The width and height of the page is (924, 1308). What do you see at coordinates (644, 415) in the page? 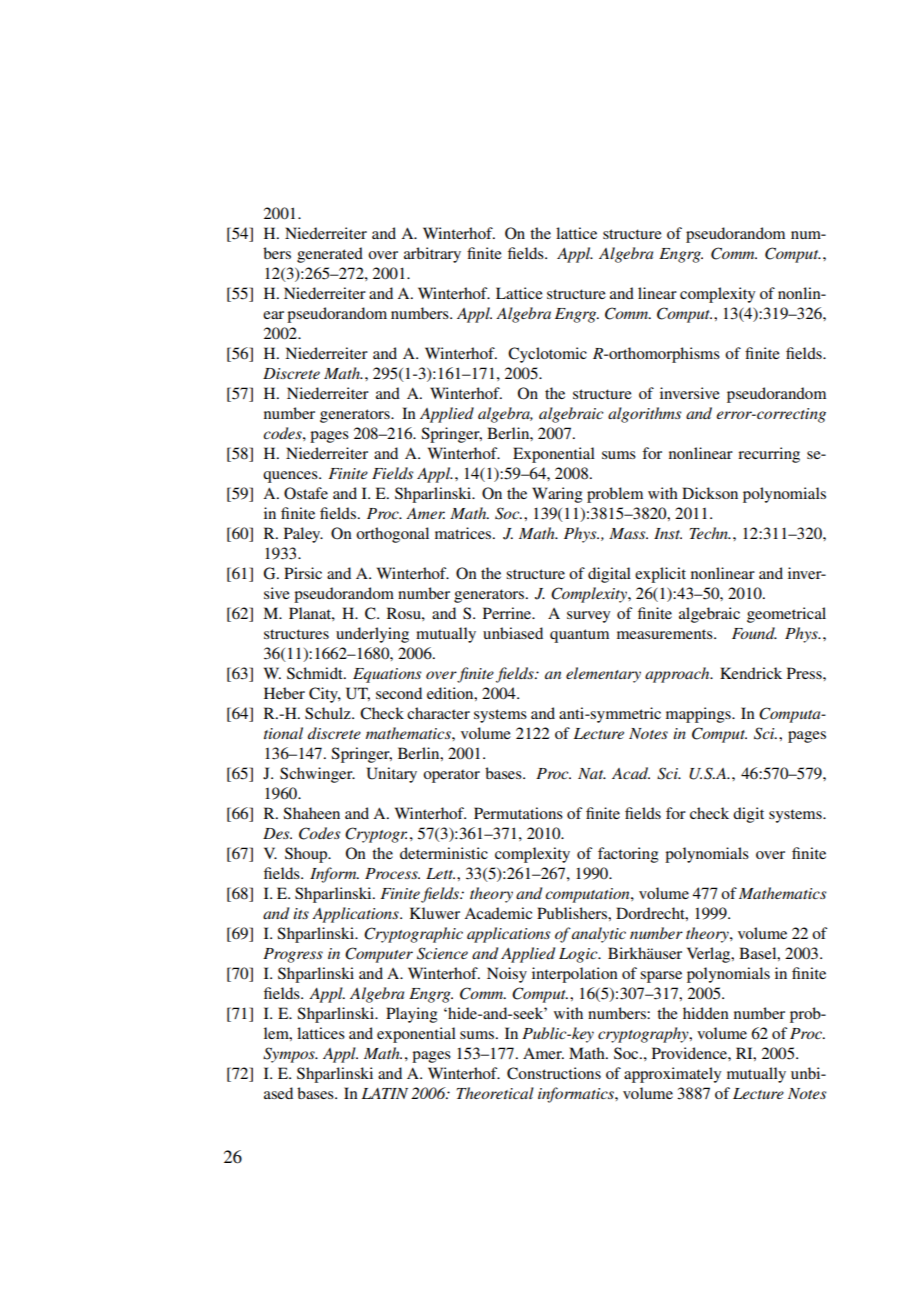
I see `algorithms` at bounding box center [644, 415].
